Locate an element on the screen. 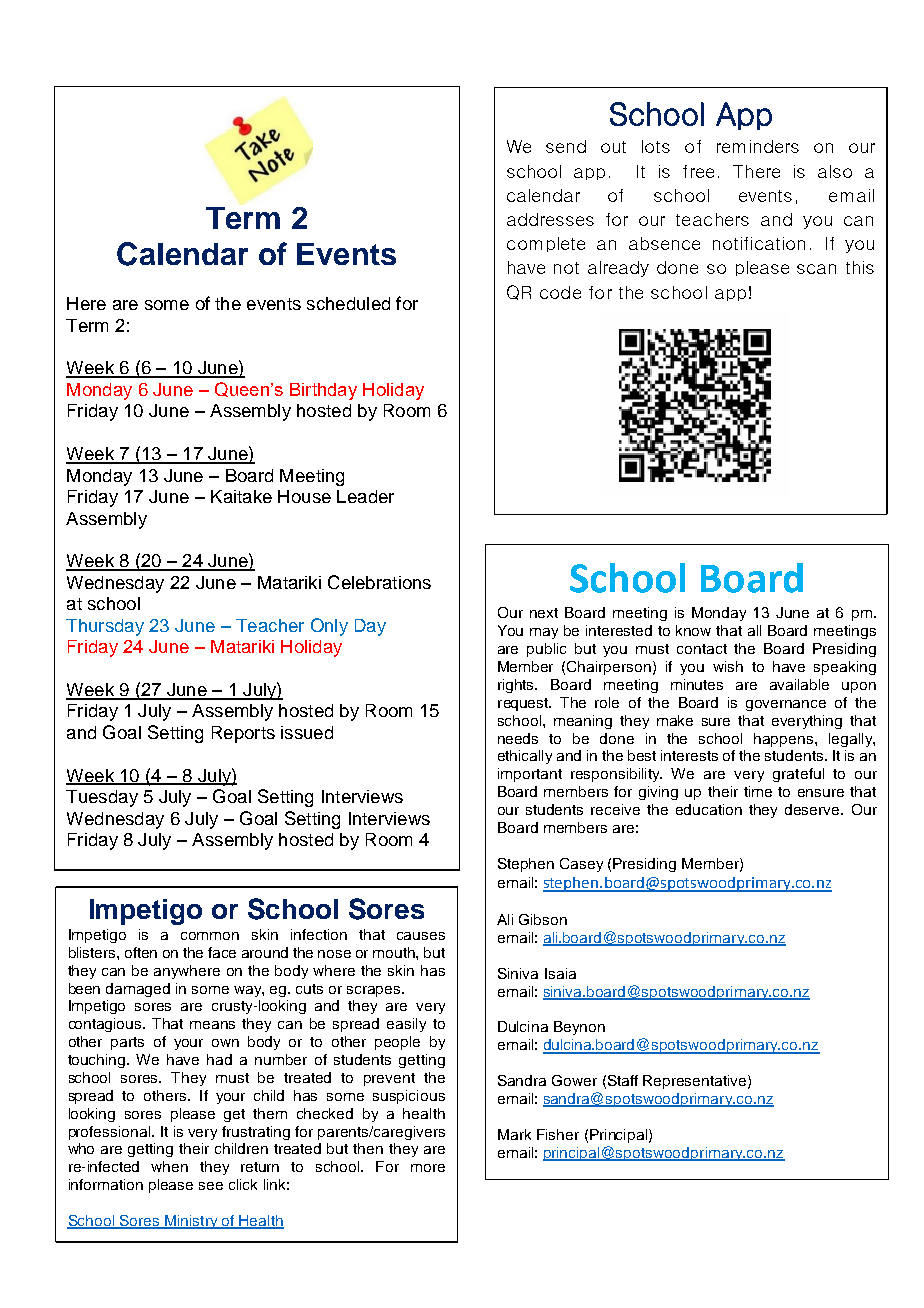 Image resolution: width=924 pixels, height=1308 pixels. more is located at coordinates (428, 1168).
